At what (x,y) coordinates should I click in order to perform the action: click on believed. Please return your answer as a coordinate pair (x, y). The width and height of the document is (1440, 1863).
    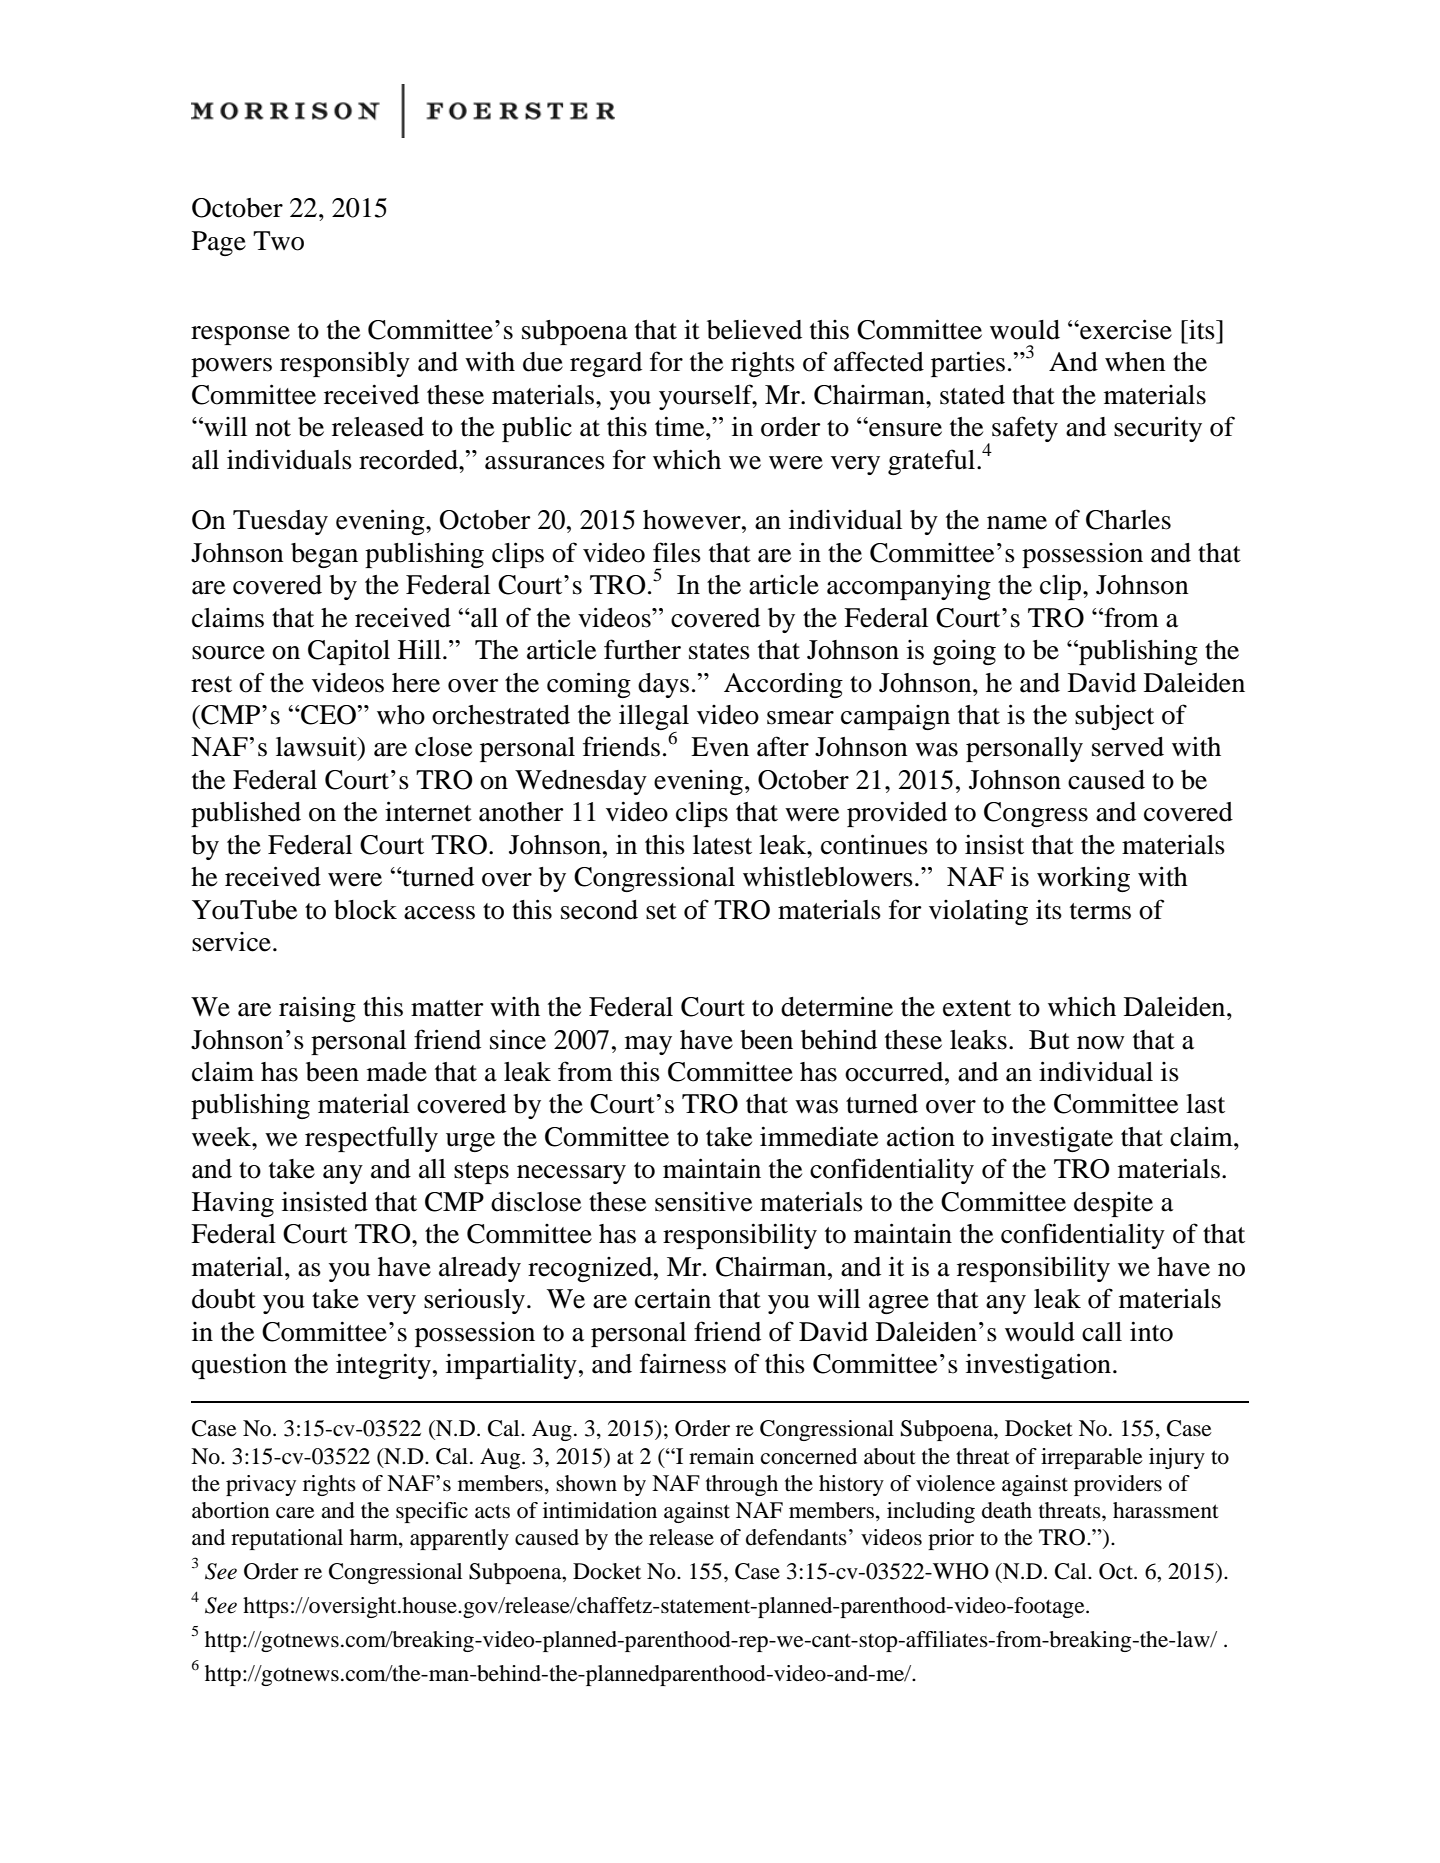
    Looking at the image, I should click on (754, 329).
